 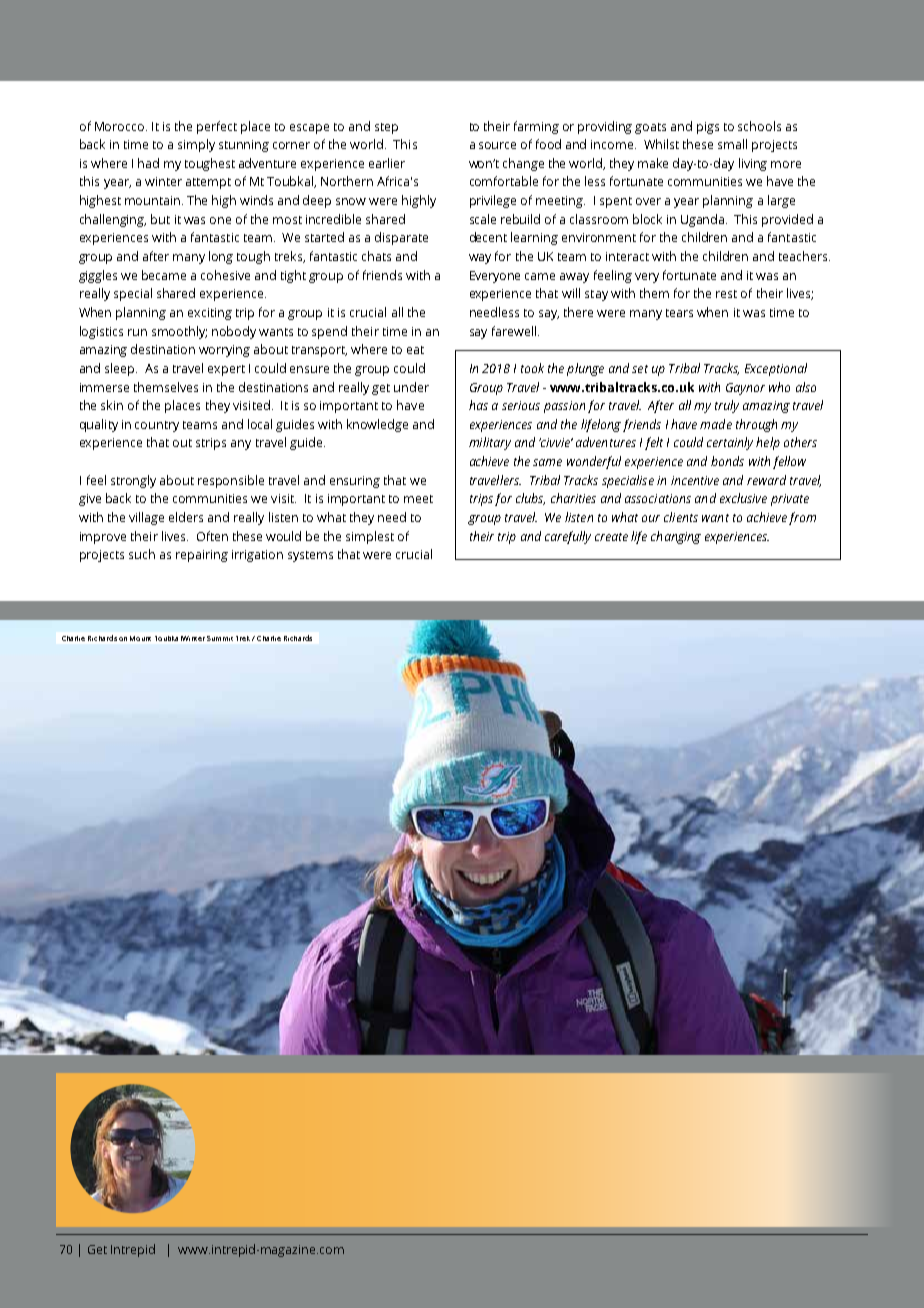 I want to click on Often, so click(x=212, y=536).
